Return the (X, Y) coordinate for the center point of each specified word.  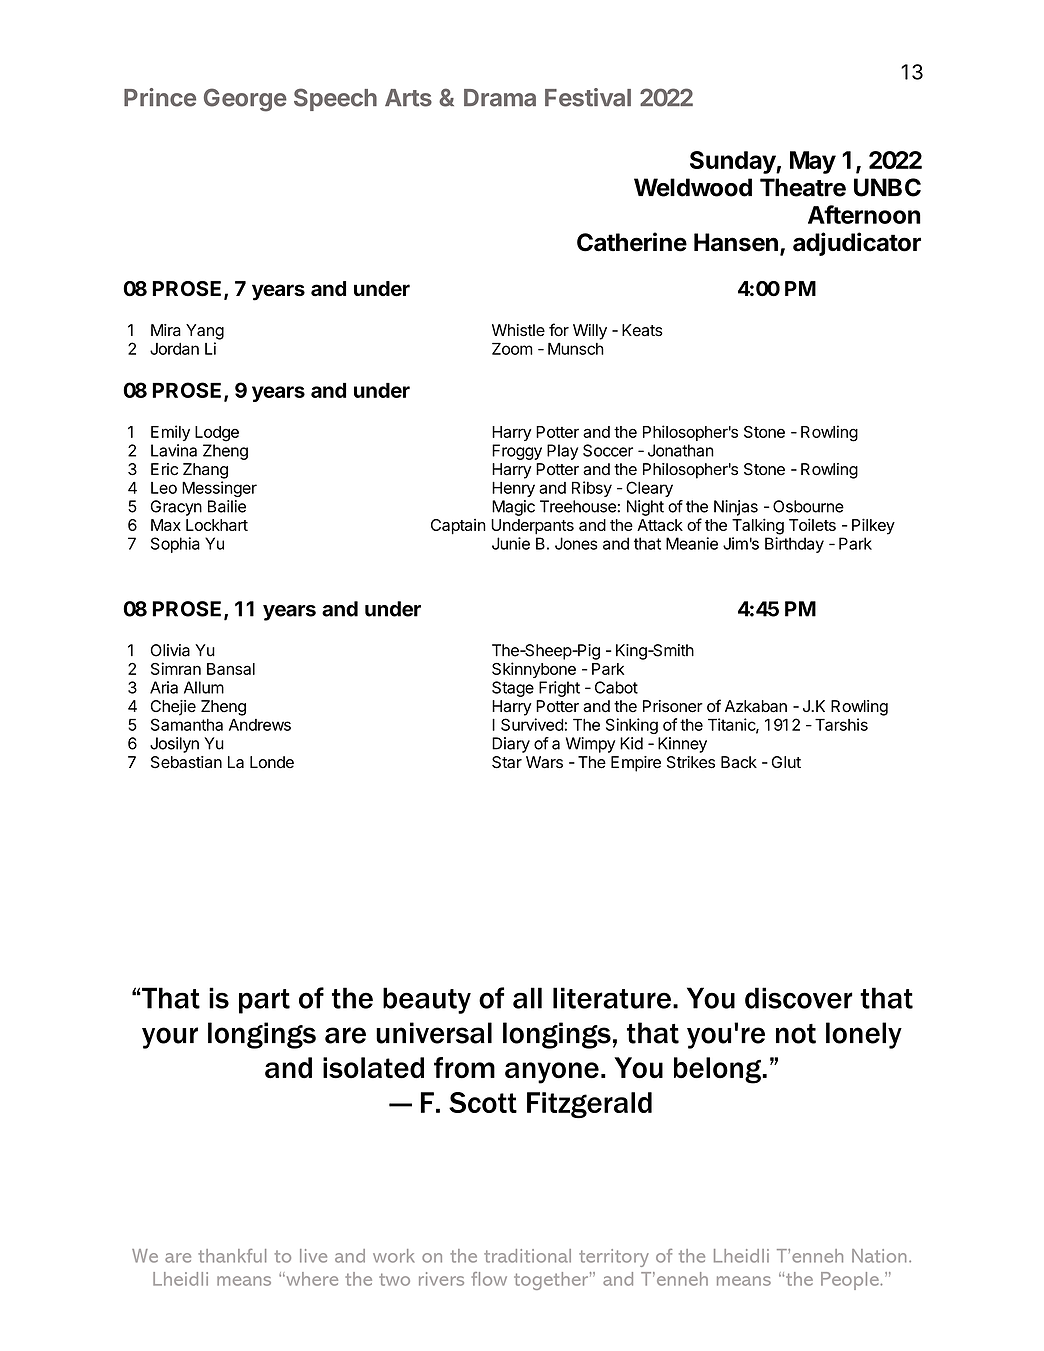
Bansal (231, 669)
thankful (232, 1256)
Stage (513, 689)
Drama (500, 98)
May (813, 162)
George (245, 100)
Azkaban (756, 706)
